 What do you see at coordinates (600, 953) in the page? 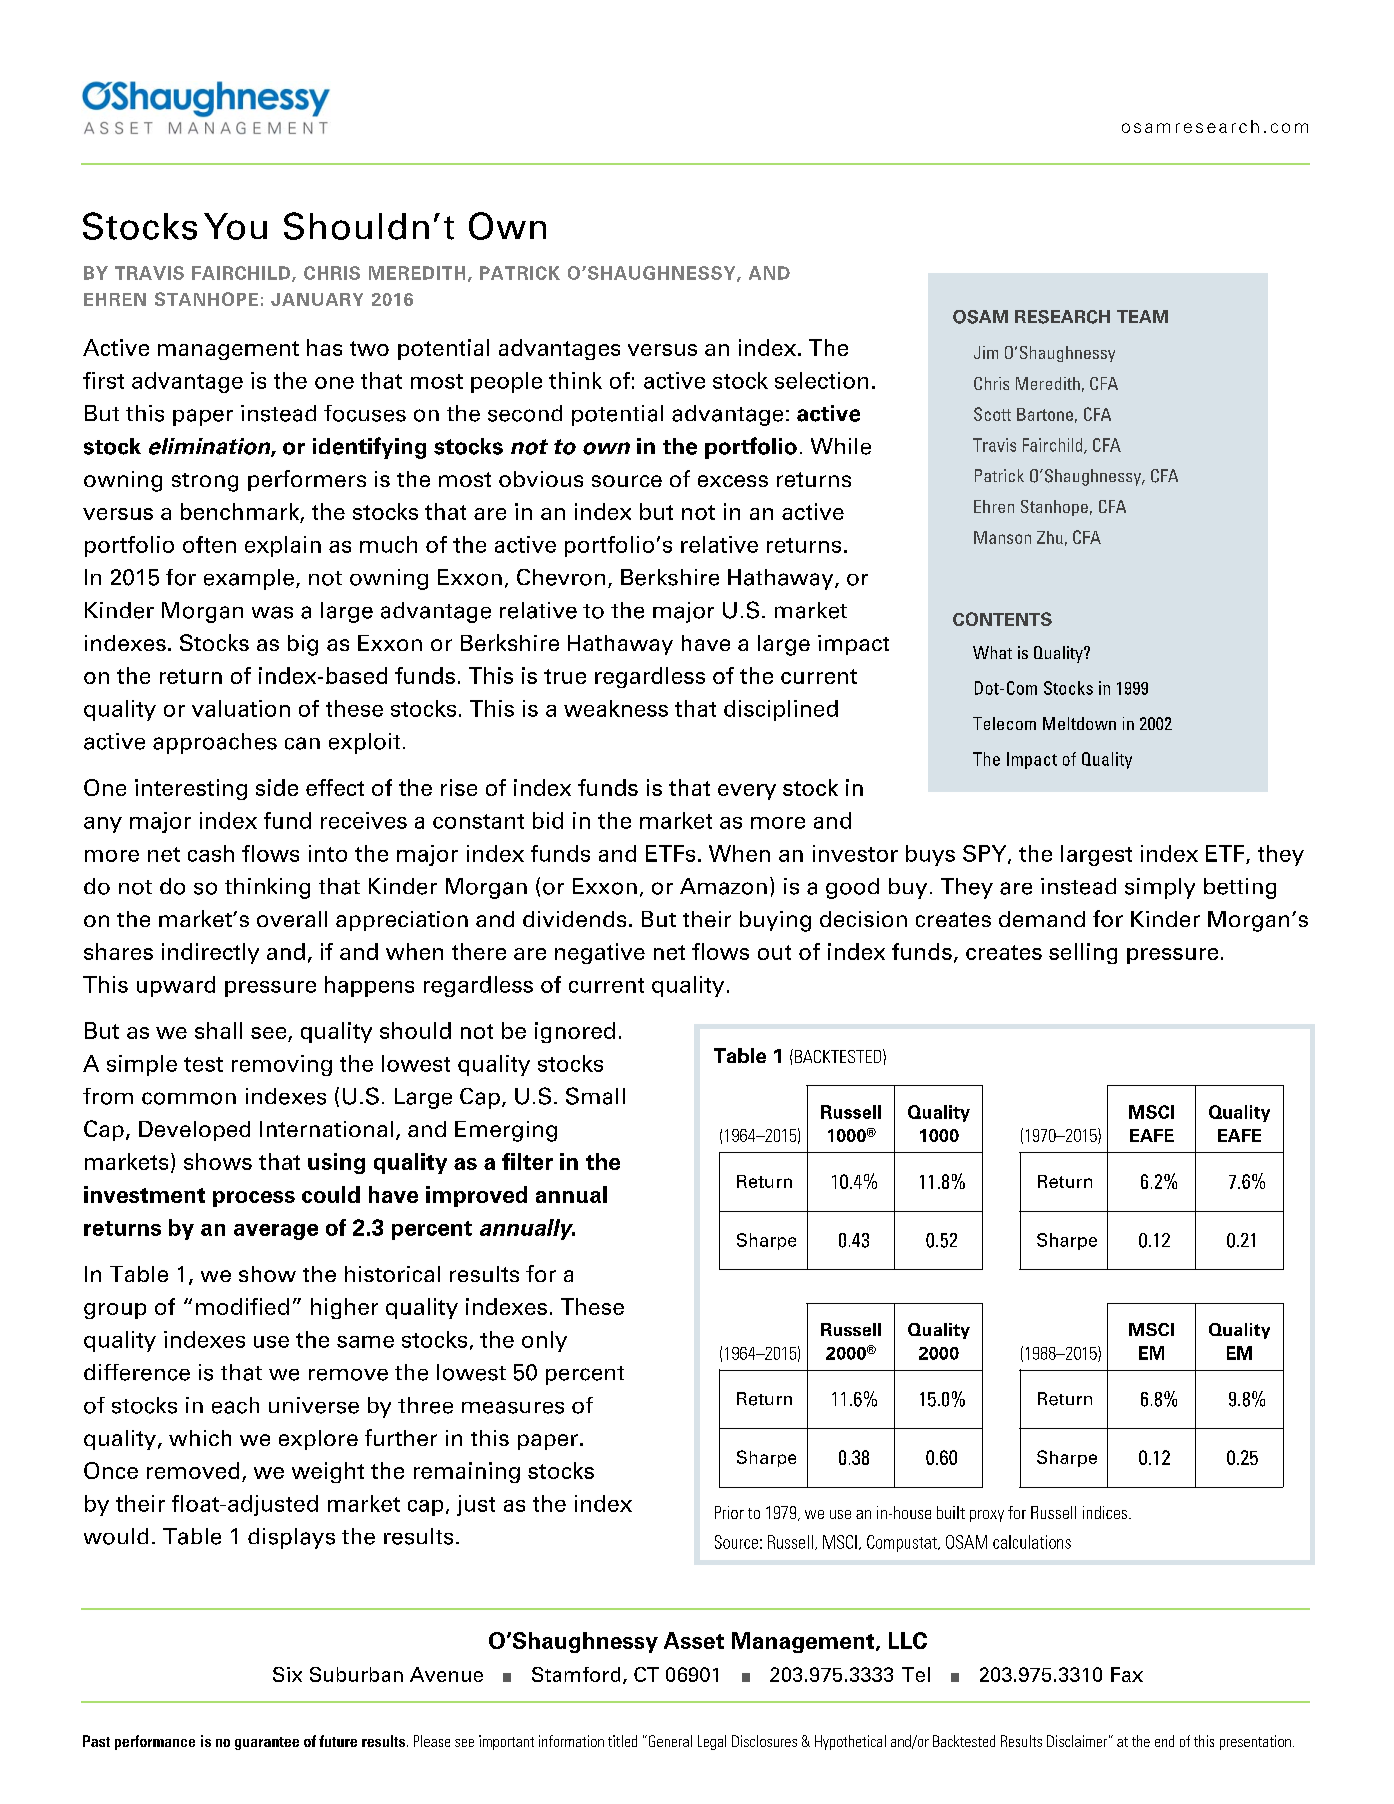
I see `negative` at bounding box center [600, 953].
